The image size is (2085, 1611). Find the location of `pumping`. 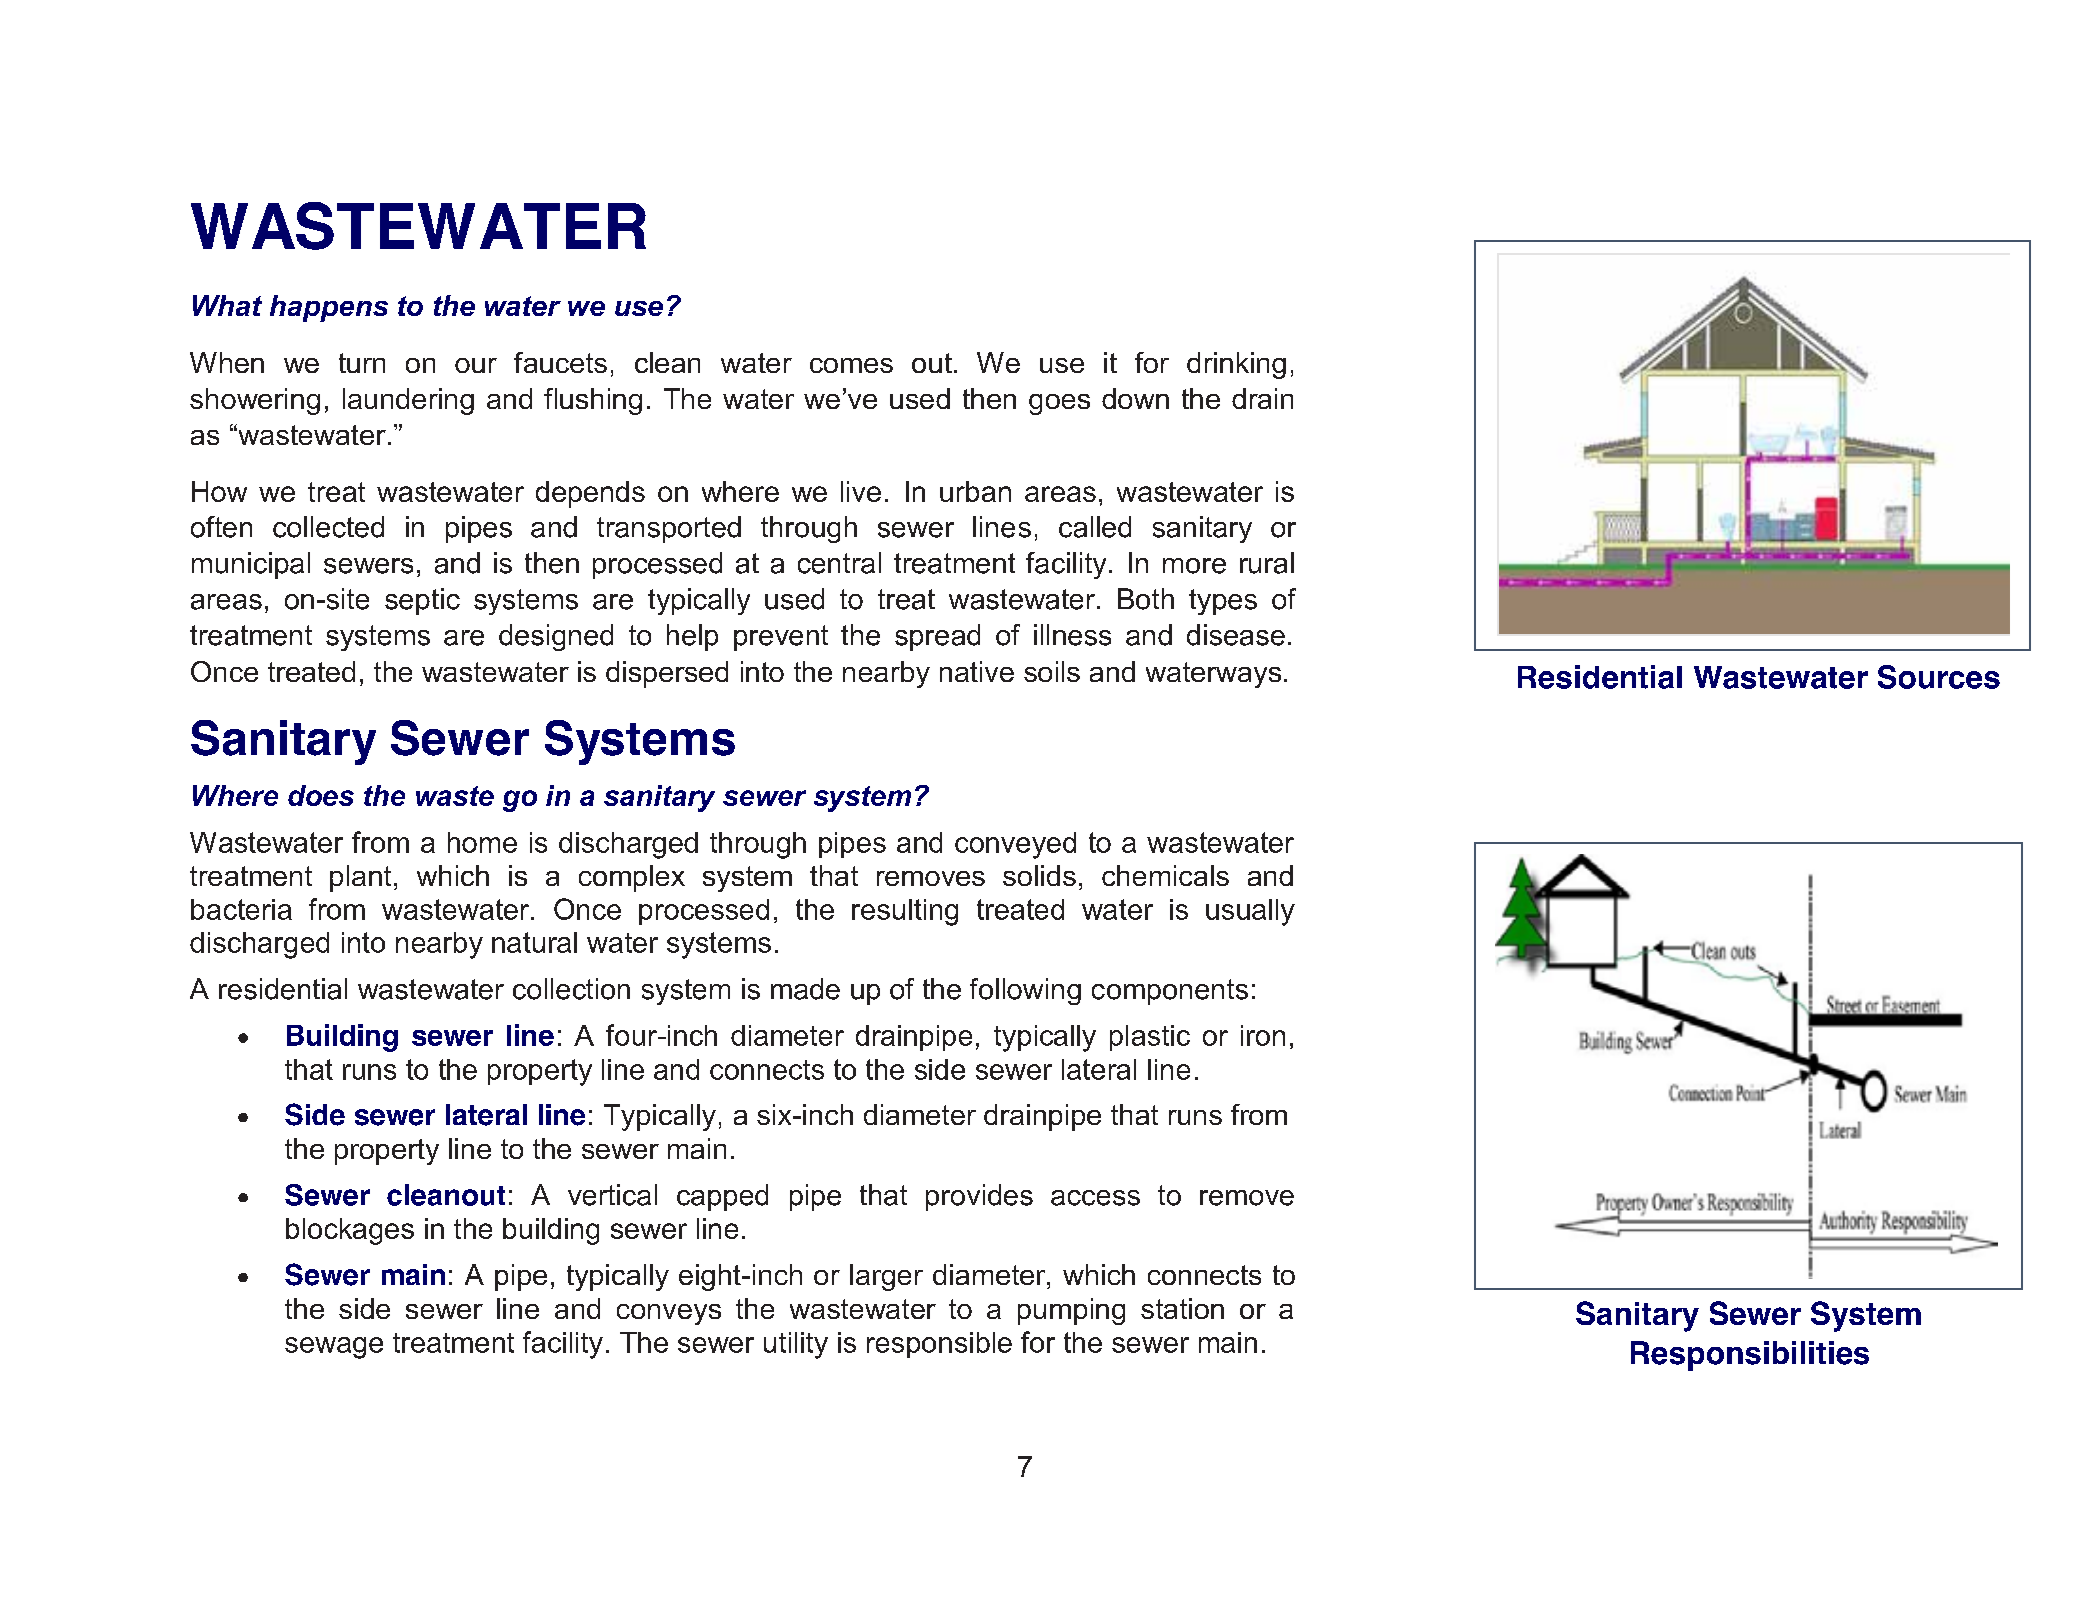

pumping is located at coordinates (1071, 1311).
